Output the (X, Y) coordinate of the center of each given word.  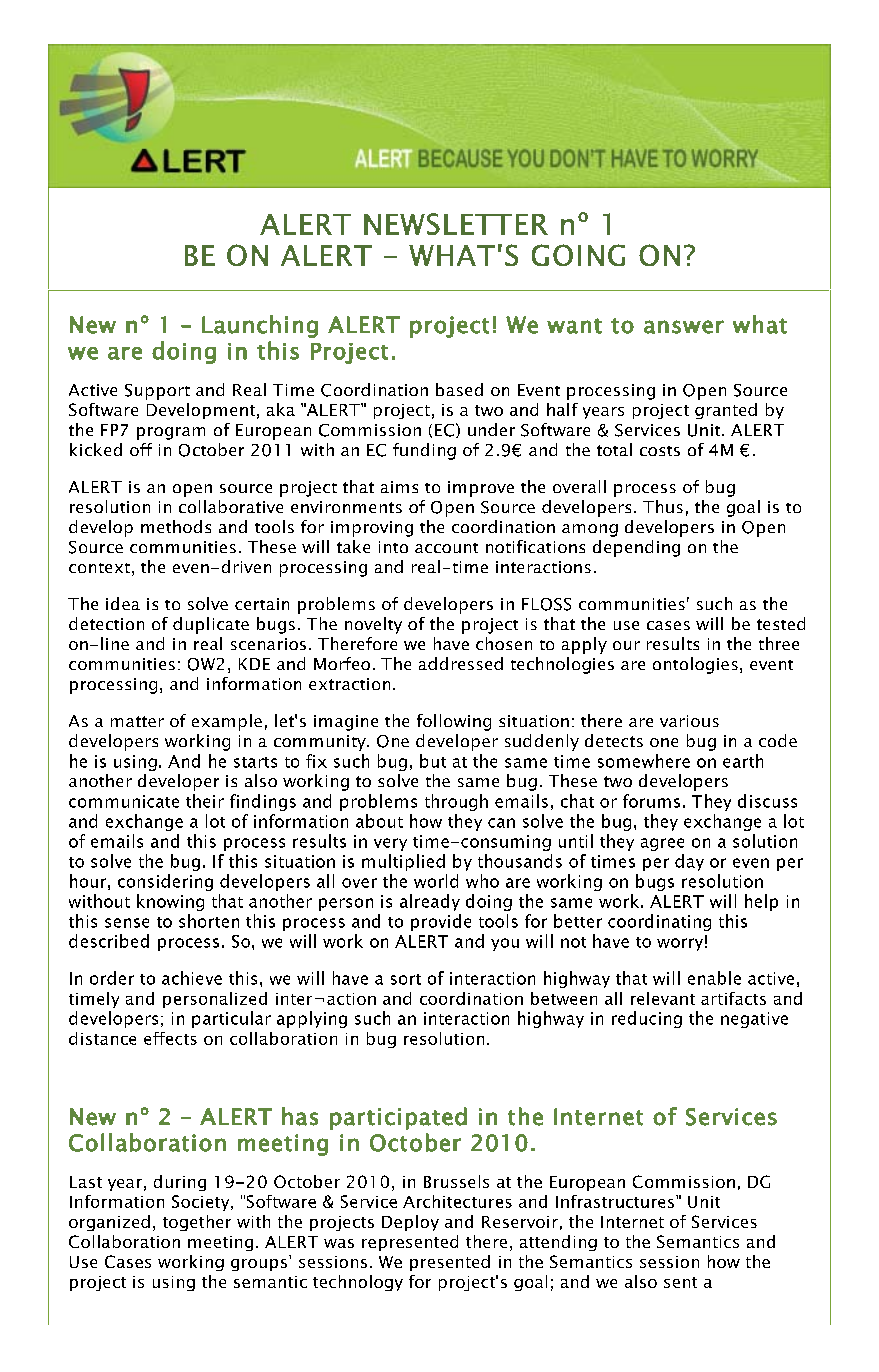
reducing (647, 1019)
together (197, 1223)
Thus (663, 506)
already (430, 902)
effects (170, 1038)
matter (137, 721)
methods (176, 526)
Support (157, 392)
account (446, 548)
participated (398, 1118)
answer (684, 327)
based (459, 389)
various (689, 721)
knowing (170, 902)
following (454, 722)
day (689, 862)
